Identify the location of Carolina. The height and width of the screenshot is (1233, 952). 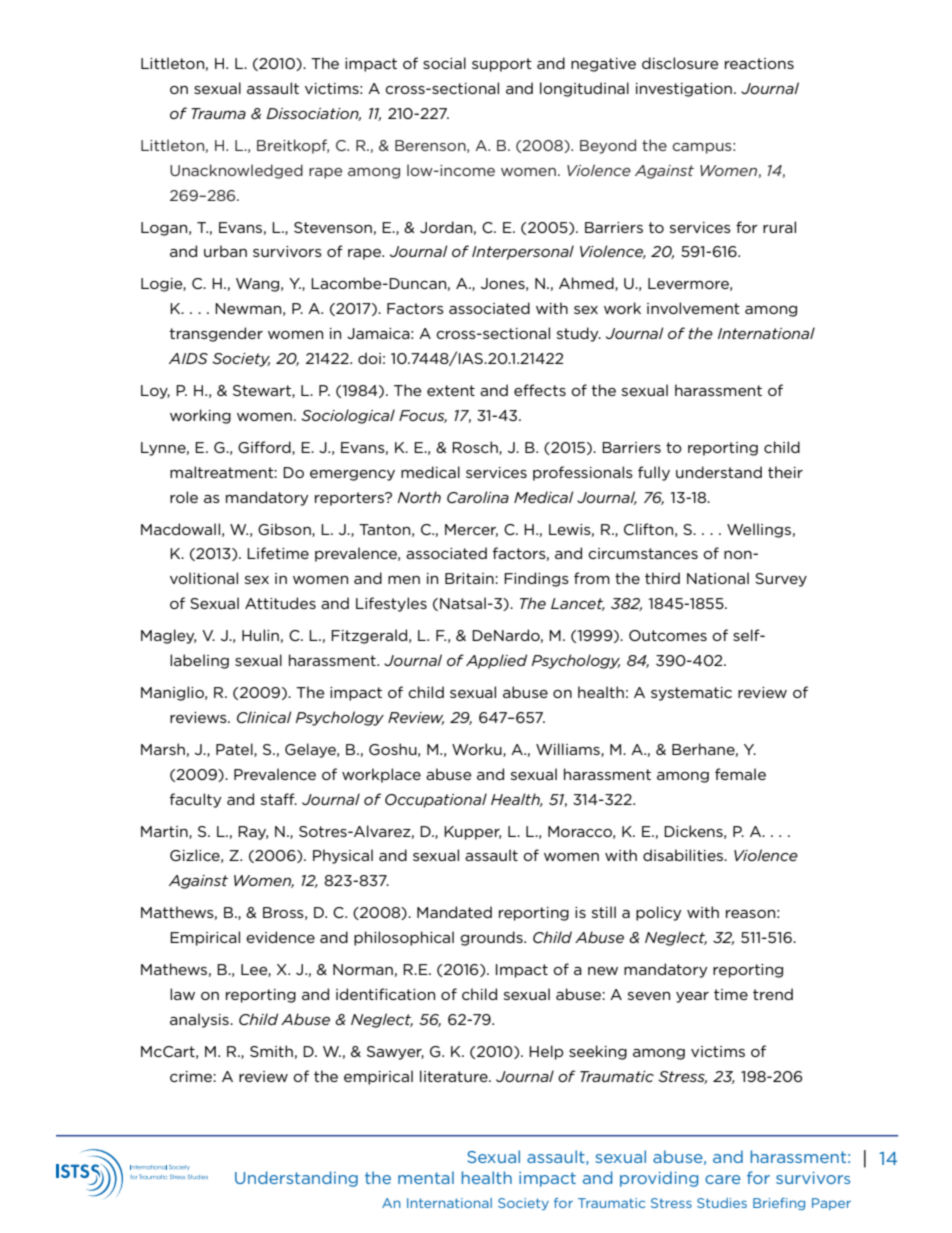
(478, 497).
